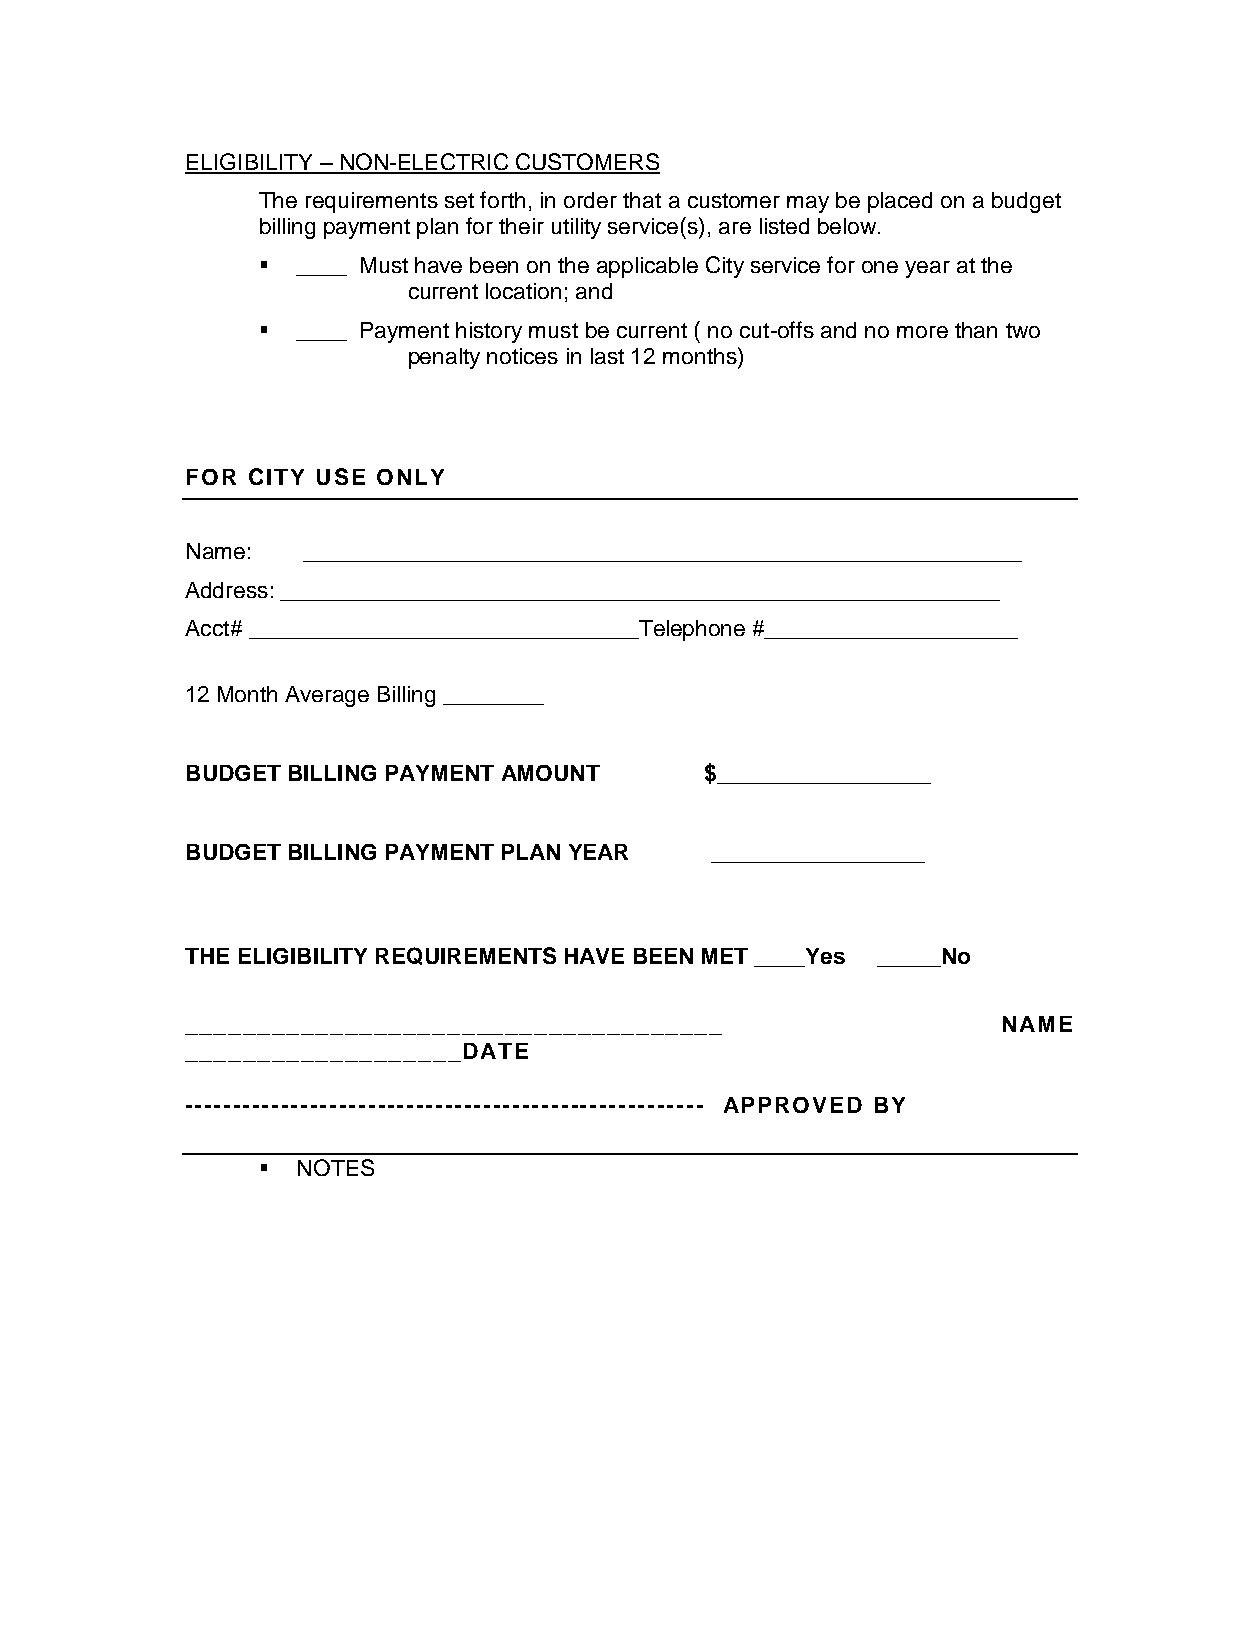  Describe the element at coordinates (607, 356) in the screenshot. I see `last` at that location.
